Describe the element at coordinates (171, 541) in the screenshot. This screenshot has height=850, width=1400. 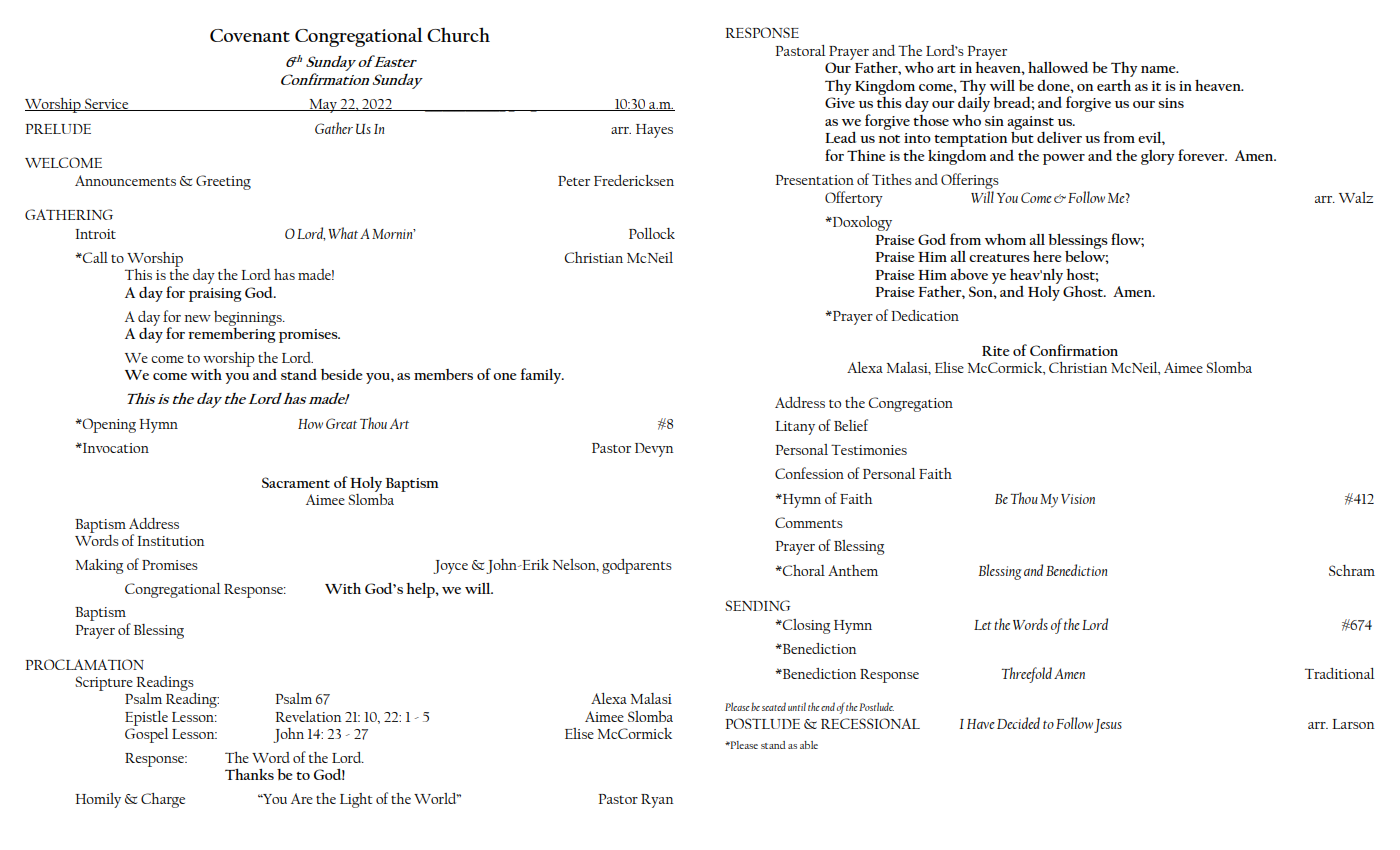
I see `Institution` at that location.
